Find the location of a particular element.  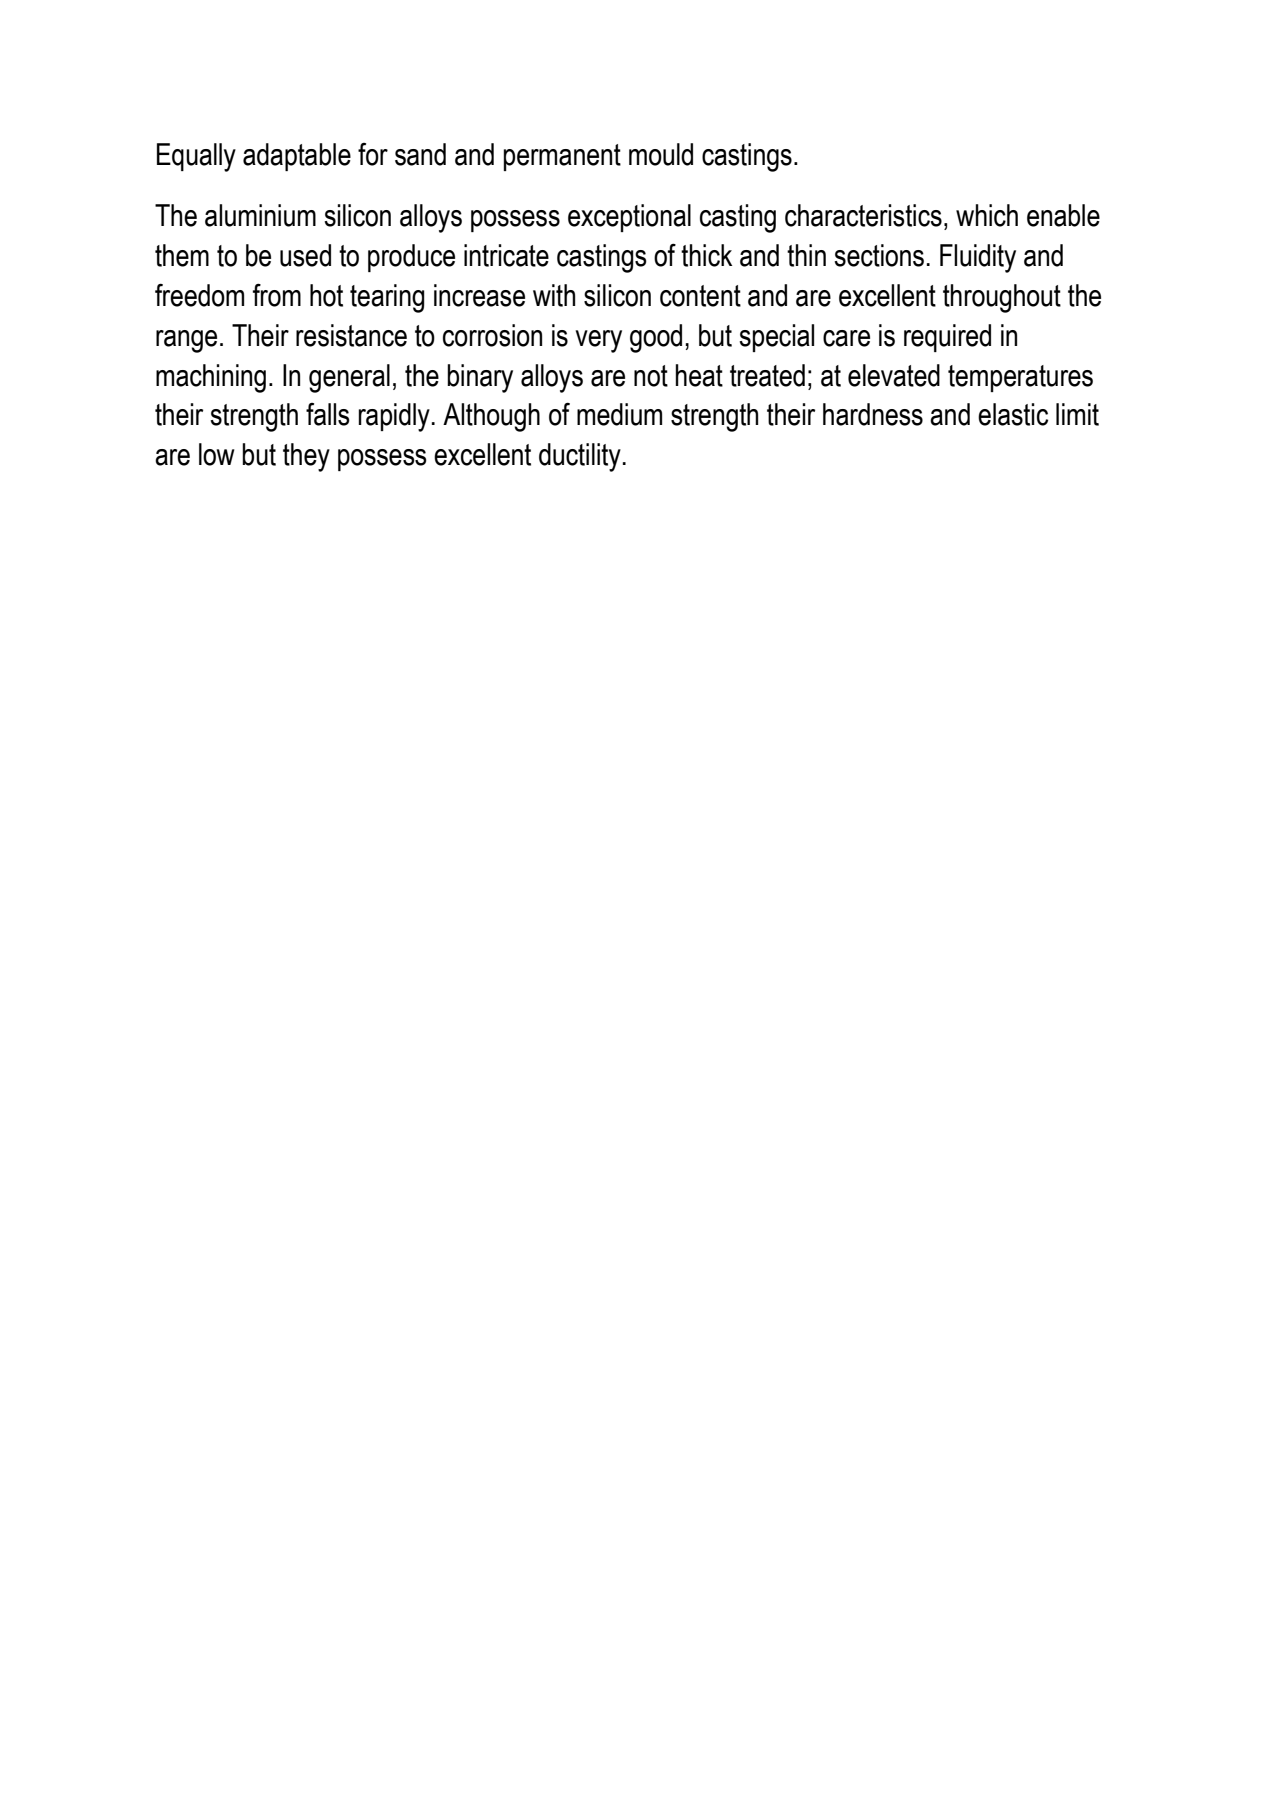

which is located at coordinates (987, 215).
